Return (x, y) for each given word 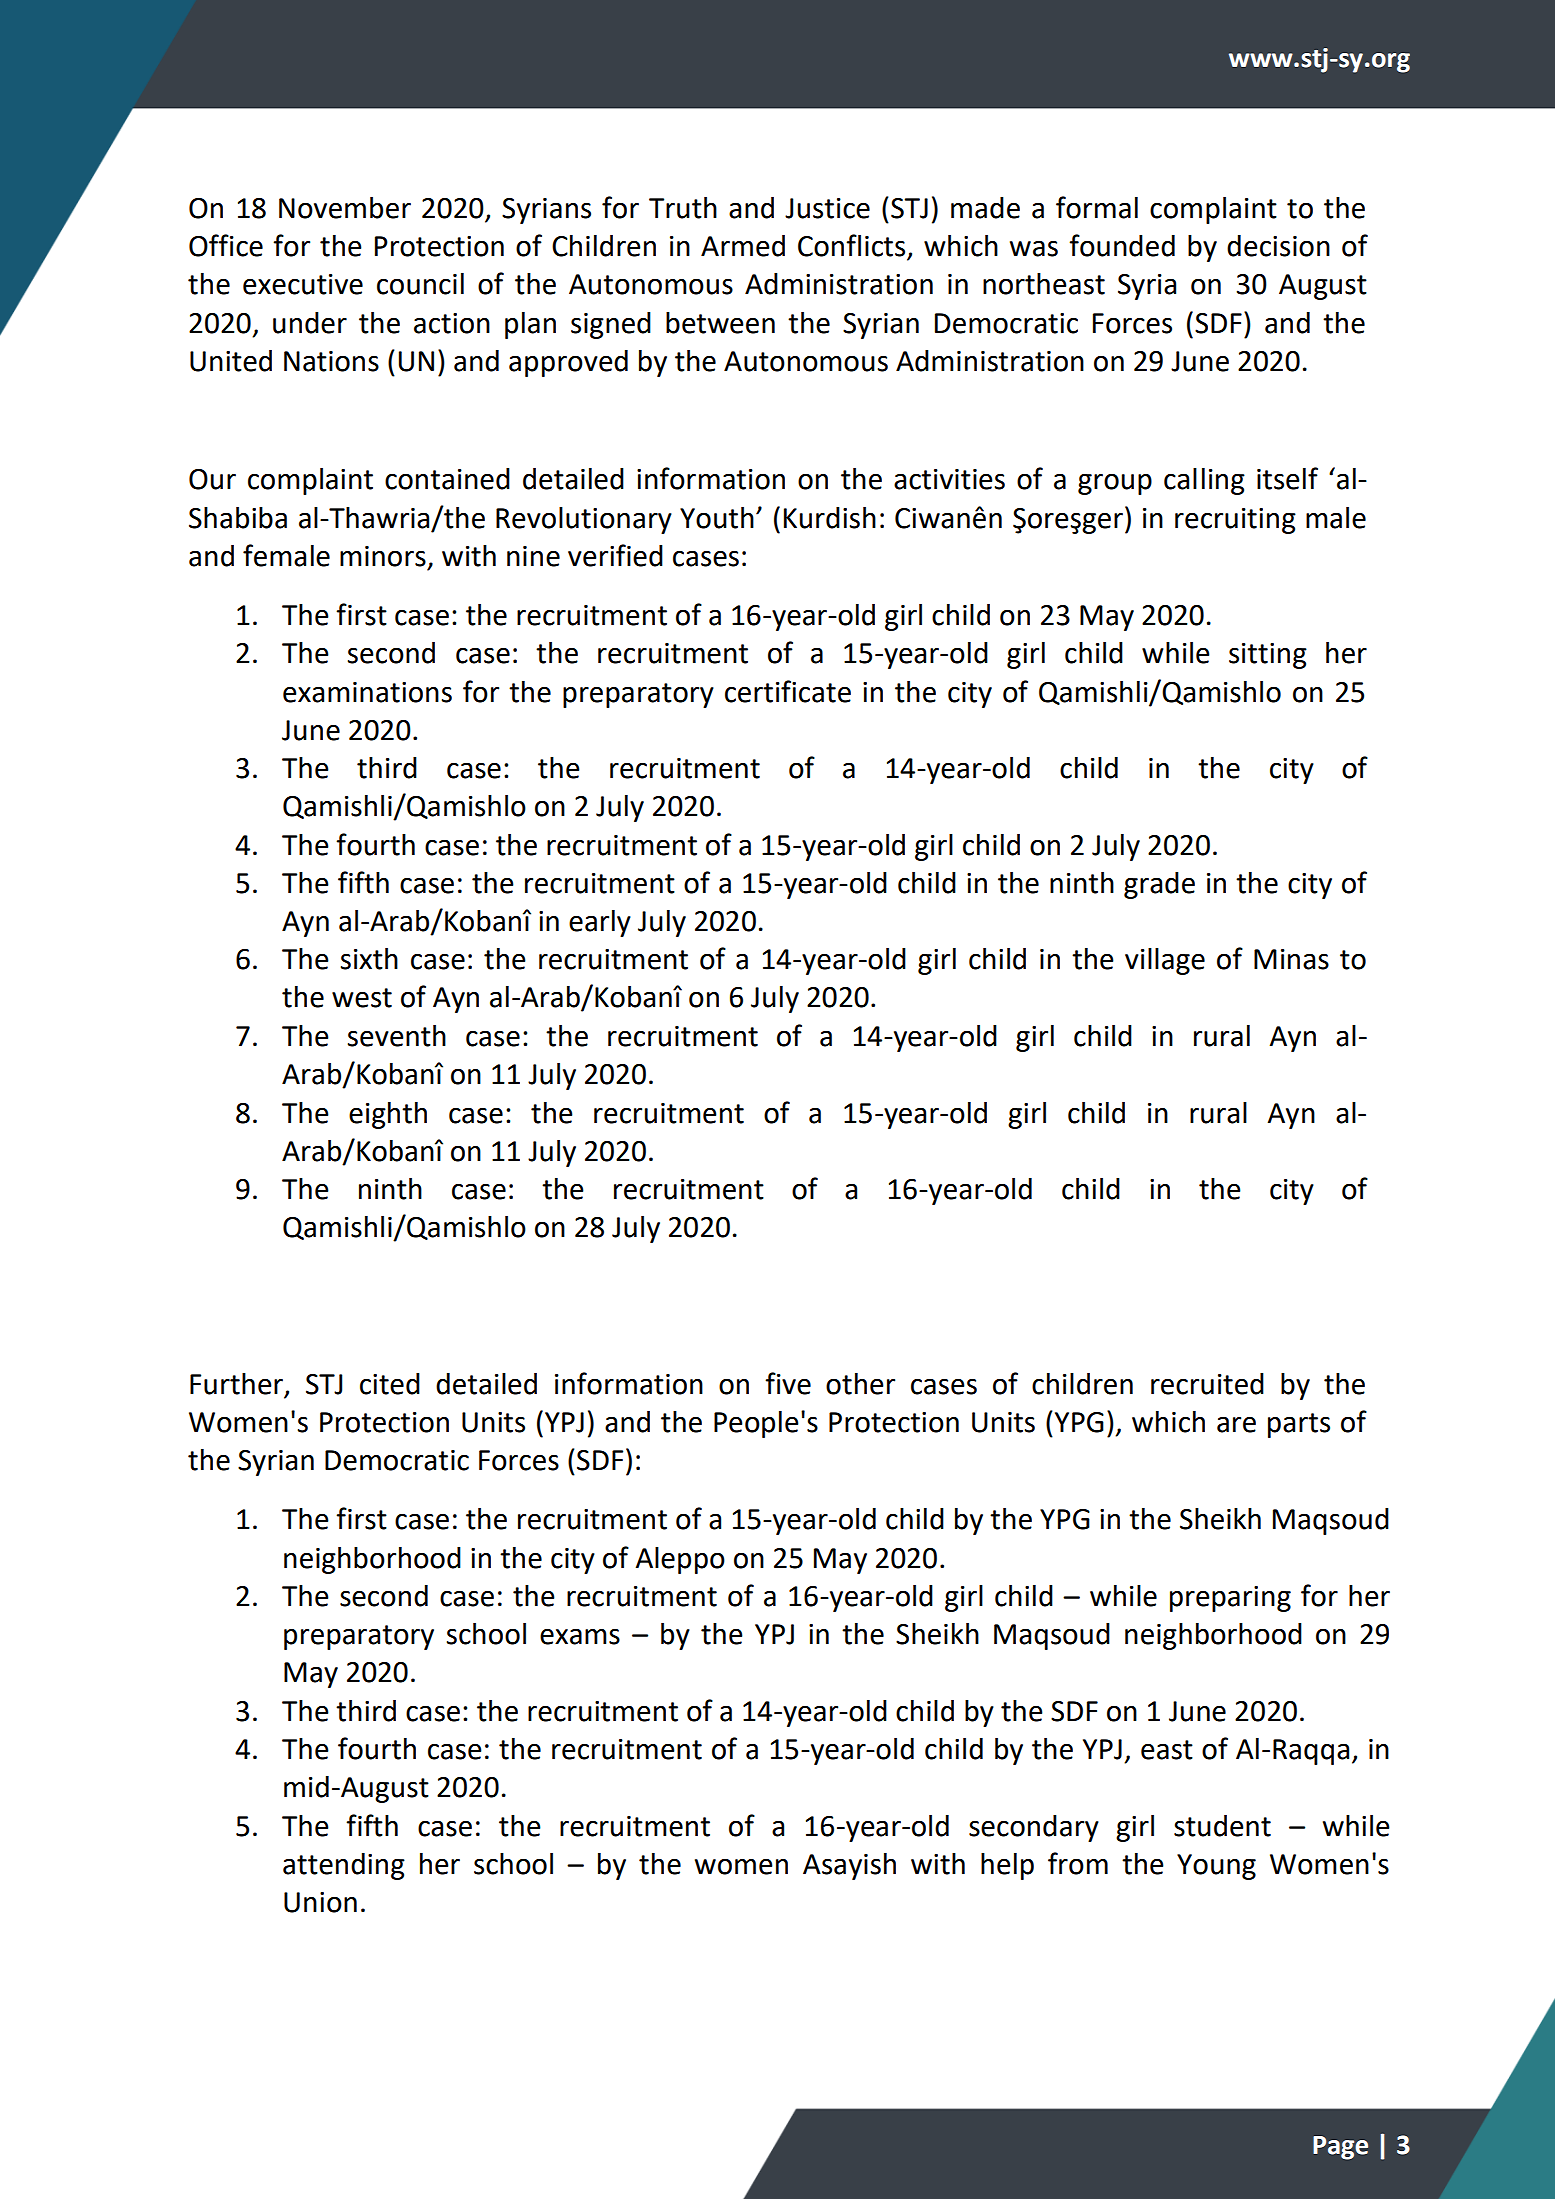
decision (1278, 246)
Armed (743, 246)
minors (383, 556)
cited (390, 1384)
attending (344, 1866)
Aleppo (680, 1560)
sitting (1268, 656)
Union (320, 1902)
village (1165, 961)
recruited (1207, 1384)
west (362, 998)
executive (303, 284)
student (1222, 1826)
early (600, 923)
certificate (788, 691)
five (788, 1383)
